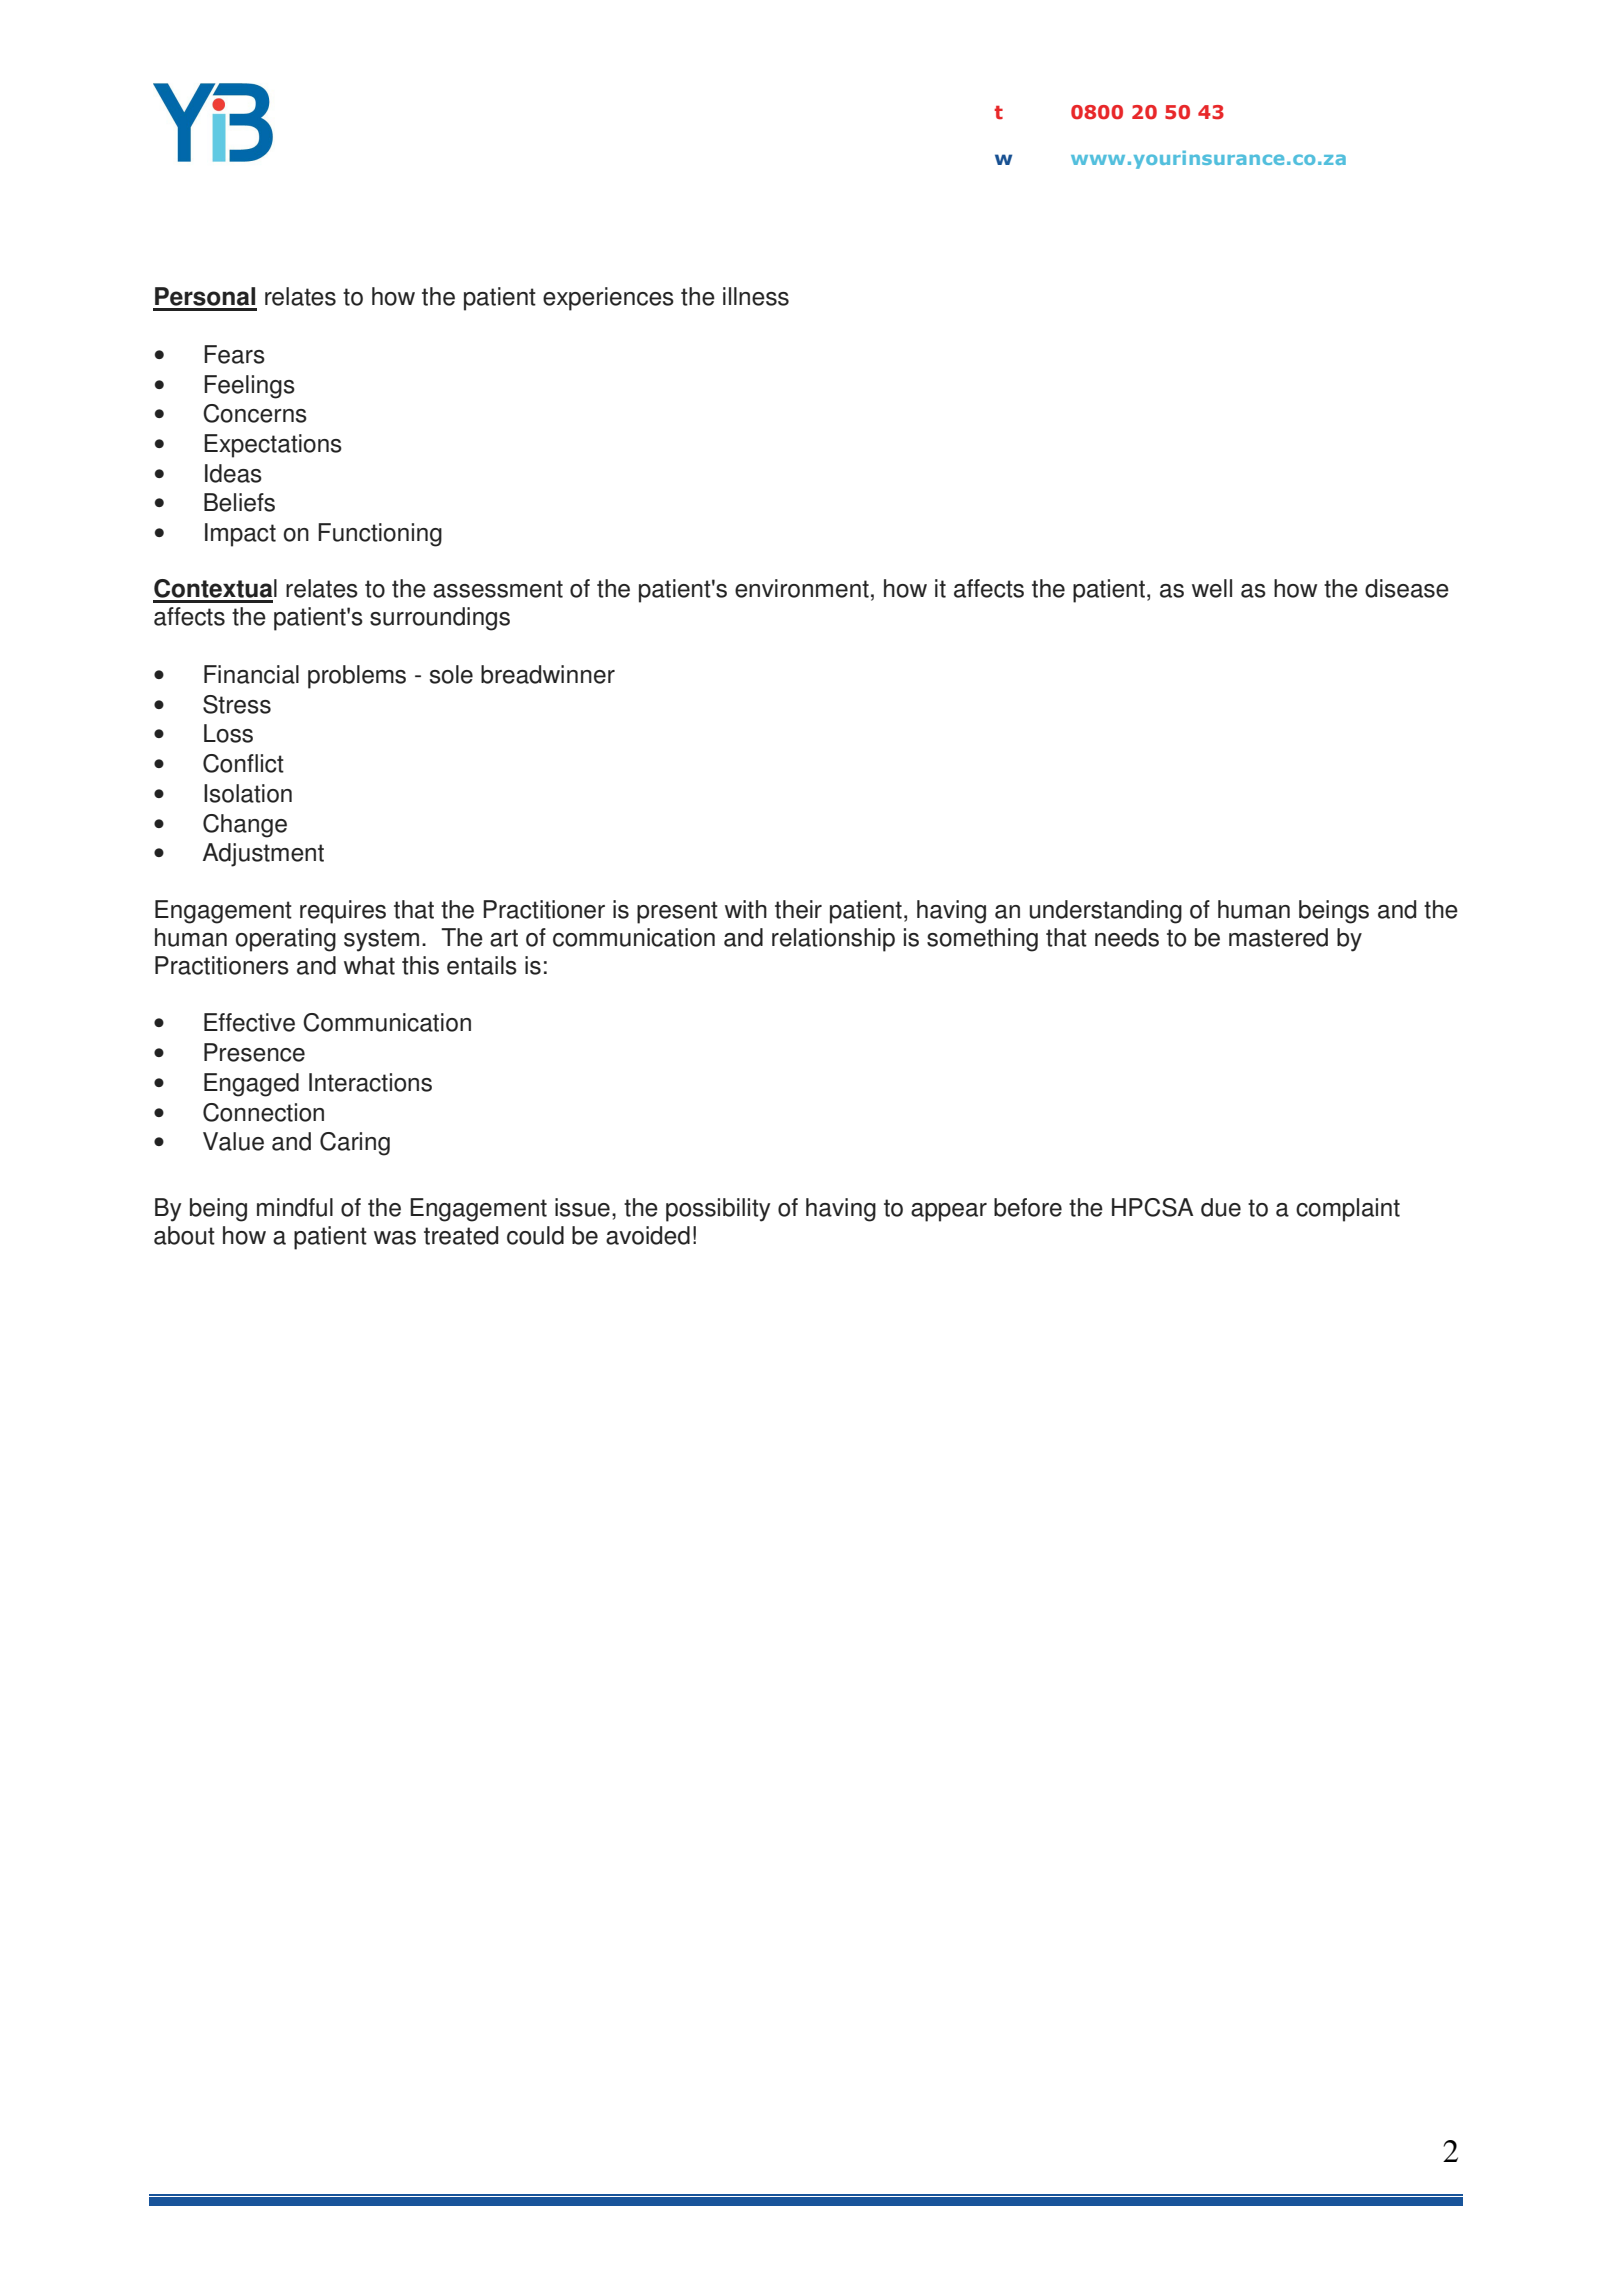  Describe the element at coordinates (1106, 912) in the screenshot. I see `understanding` at that location.
